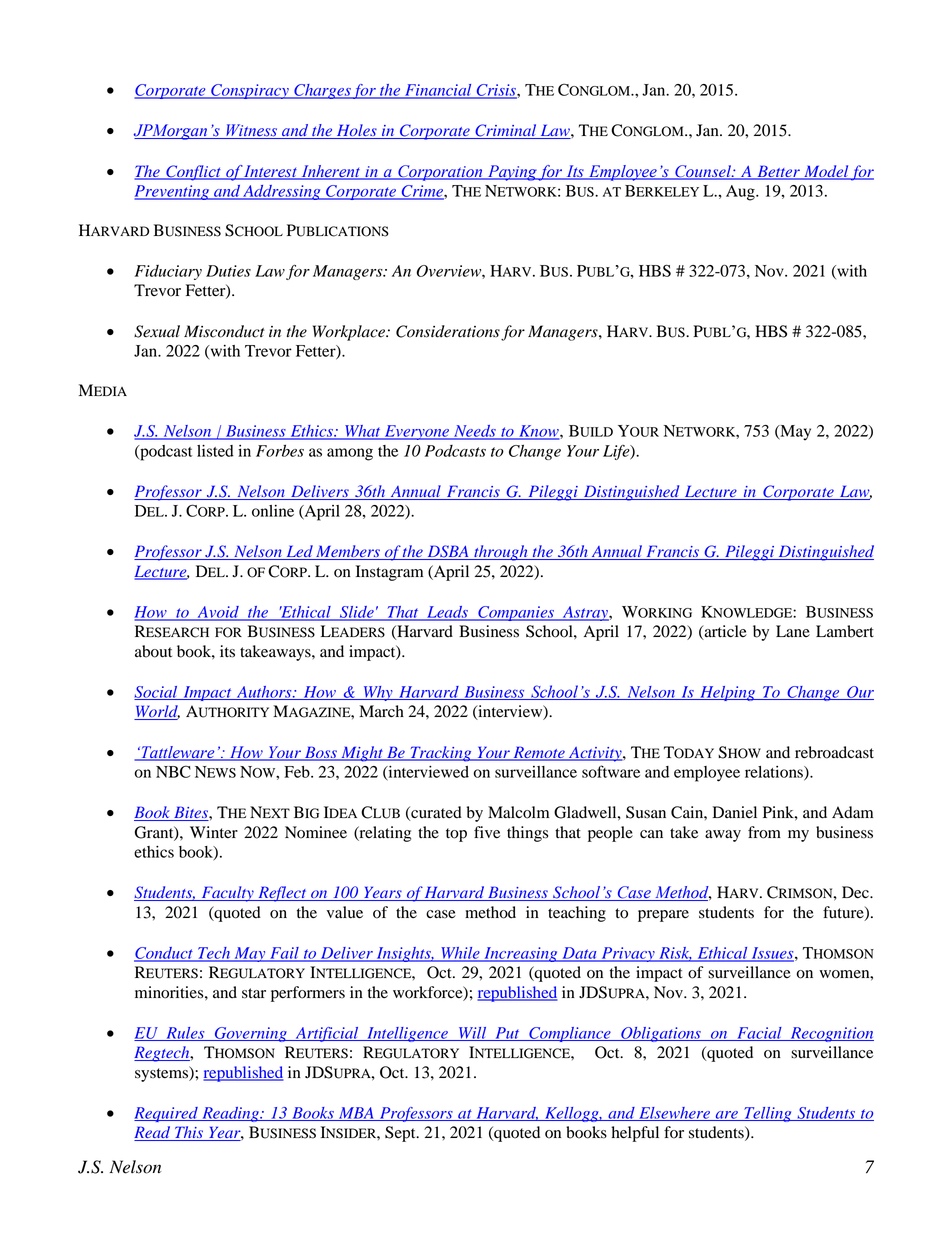  I want to click on Aug, so click(741, 193).
